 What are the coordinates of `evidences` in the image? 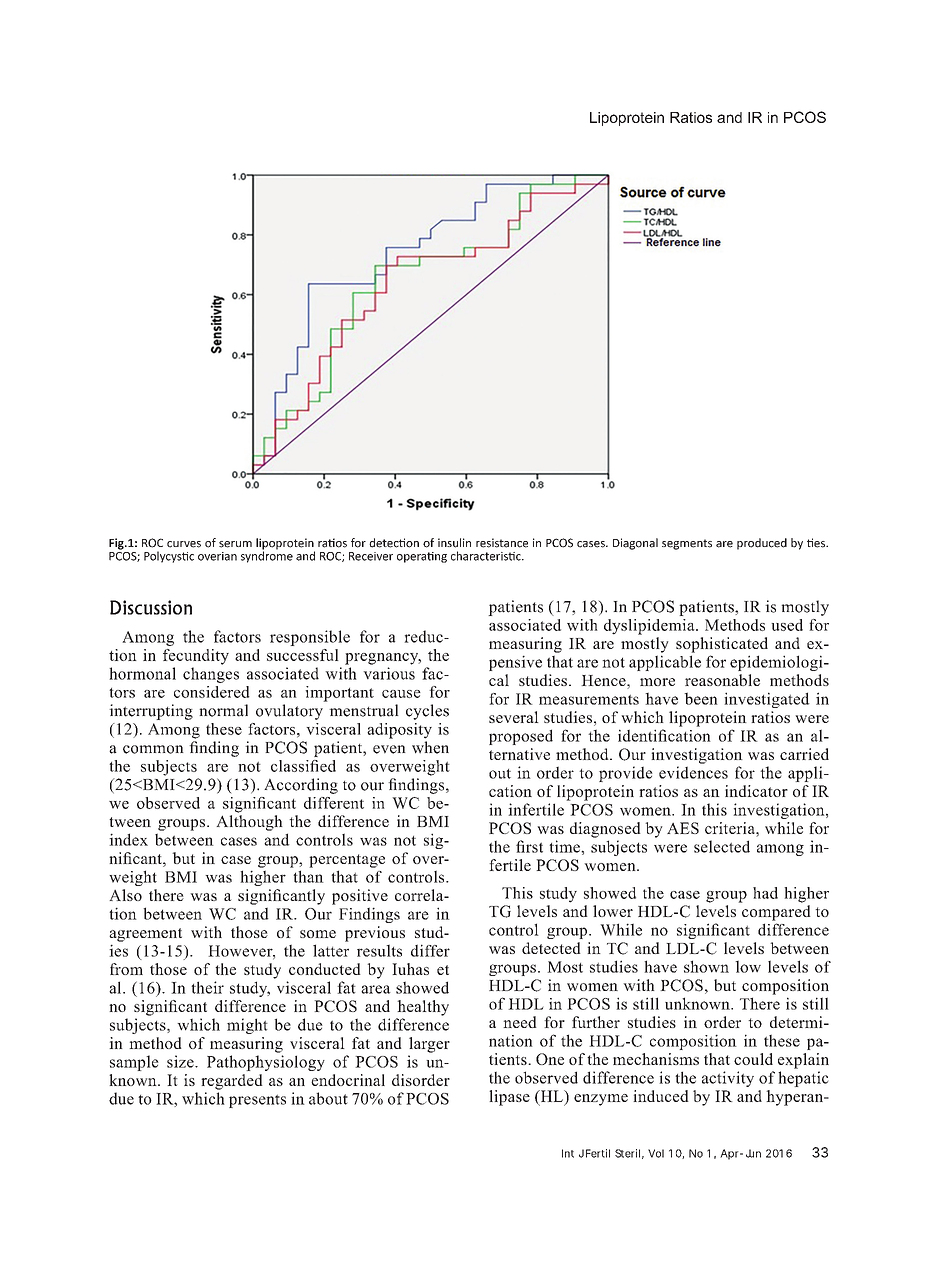 It's located at (693, 772).
